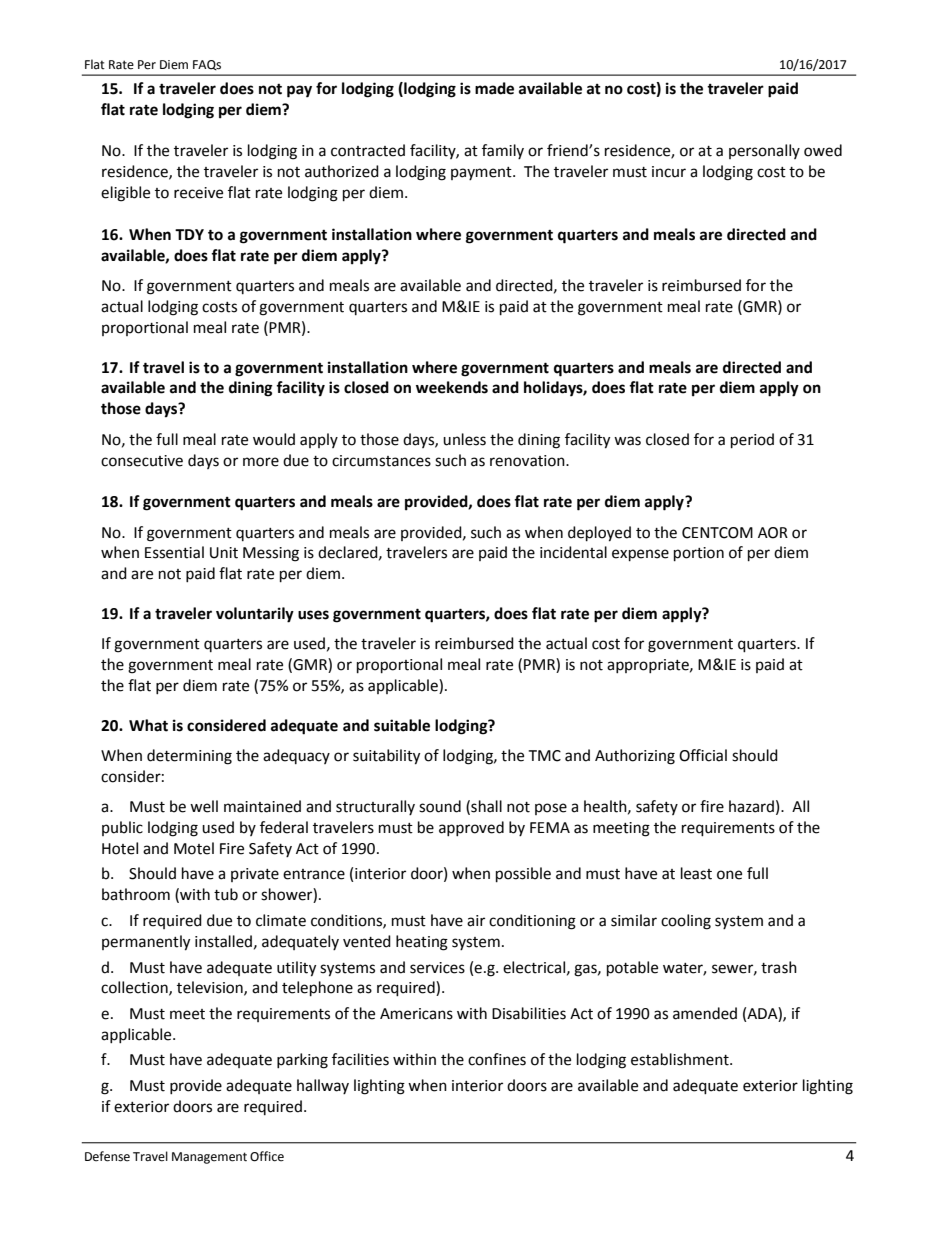  I want to click on voluntarily, so click(255, 615).
